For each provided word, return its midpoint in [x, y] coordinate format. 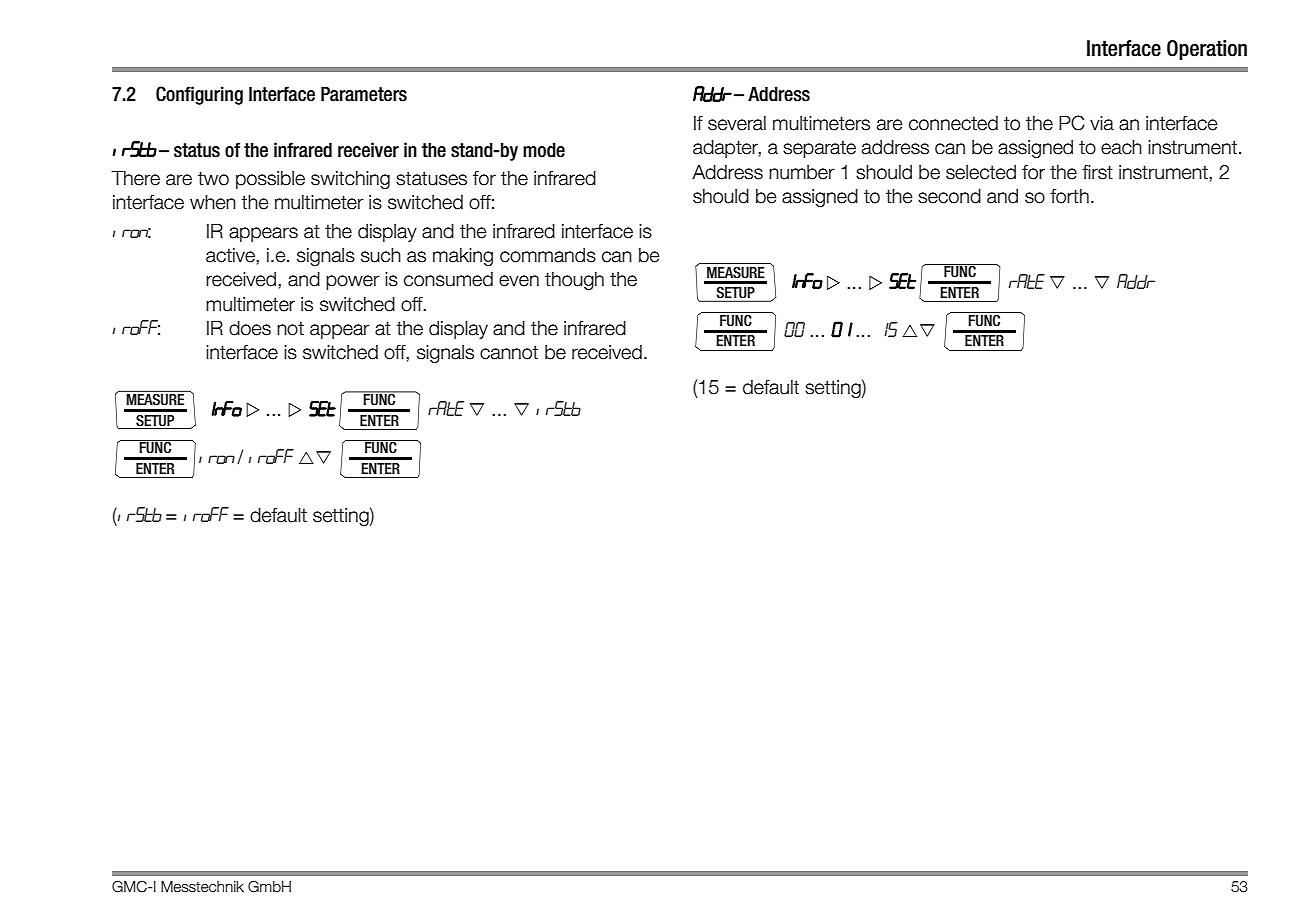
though [574, 281]
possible [270, 180]
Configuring [199, 95]
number [802, 172]
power [353, 282]
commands [548, 255]
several [737, 123]
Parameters [364, 94]
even [519, 281]
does [250, 328]
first [1097, 172]
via [1102, 123]
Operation [1207, 50]
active [231, 255]
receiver [368, 150]
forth [1069, 196]
